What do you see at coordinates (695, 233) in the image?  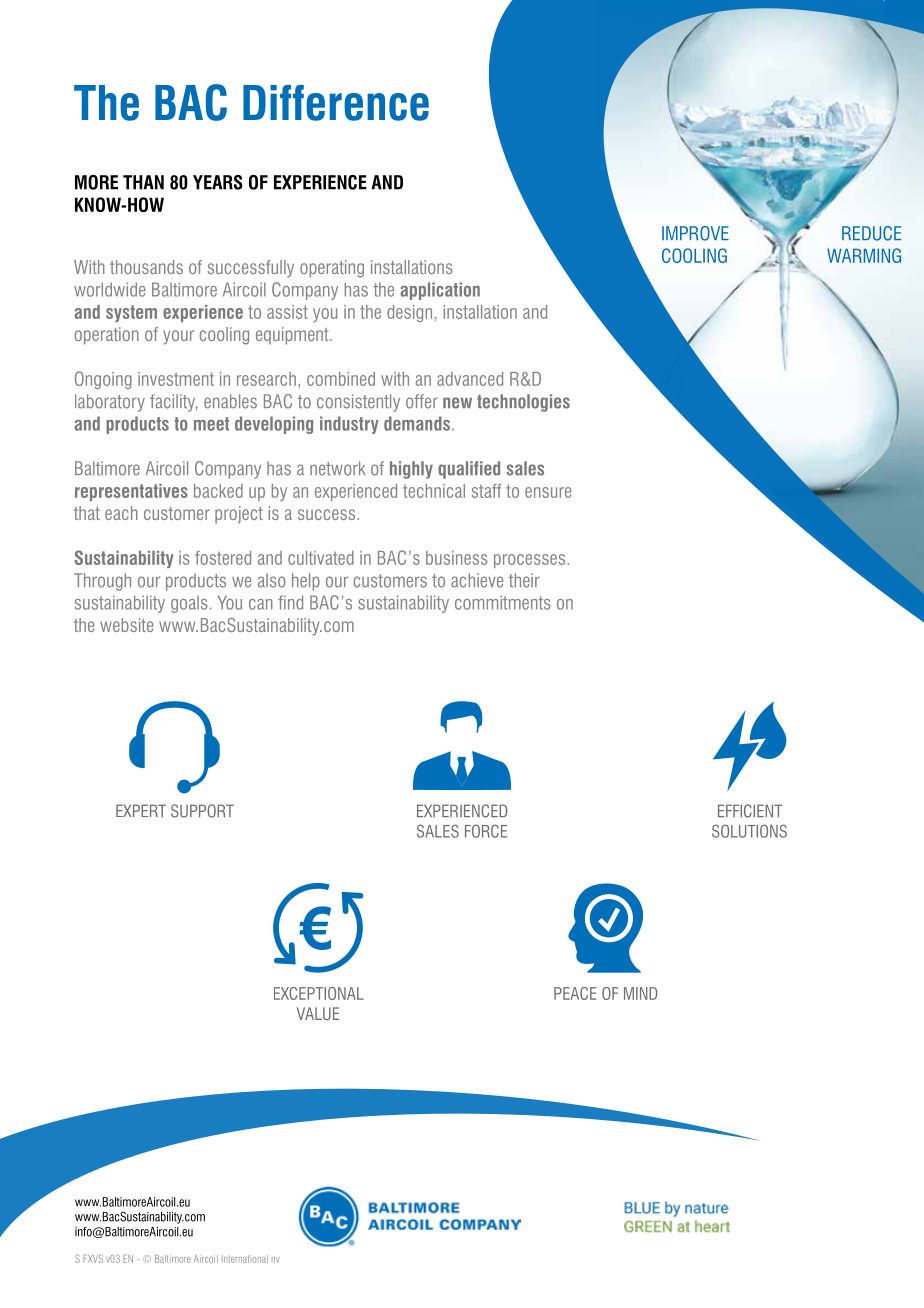 I see `IMPROVE` at bounding box center [695, 233].
